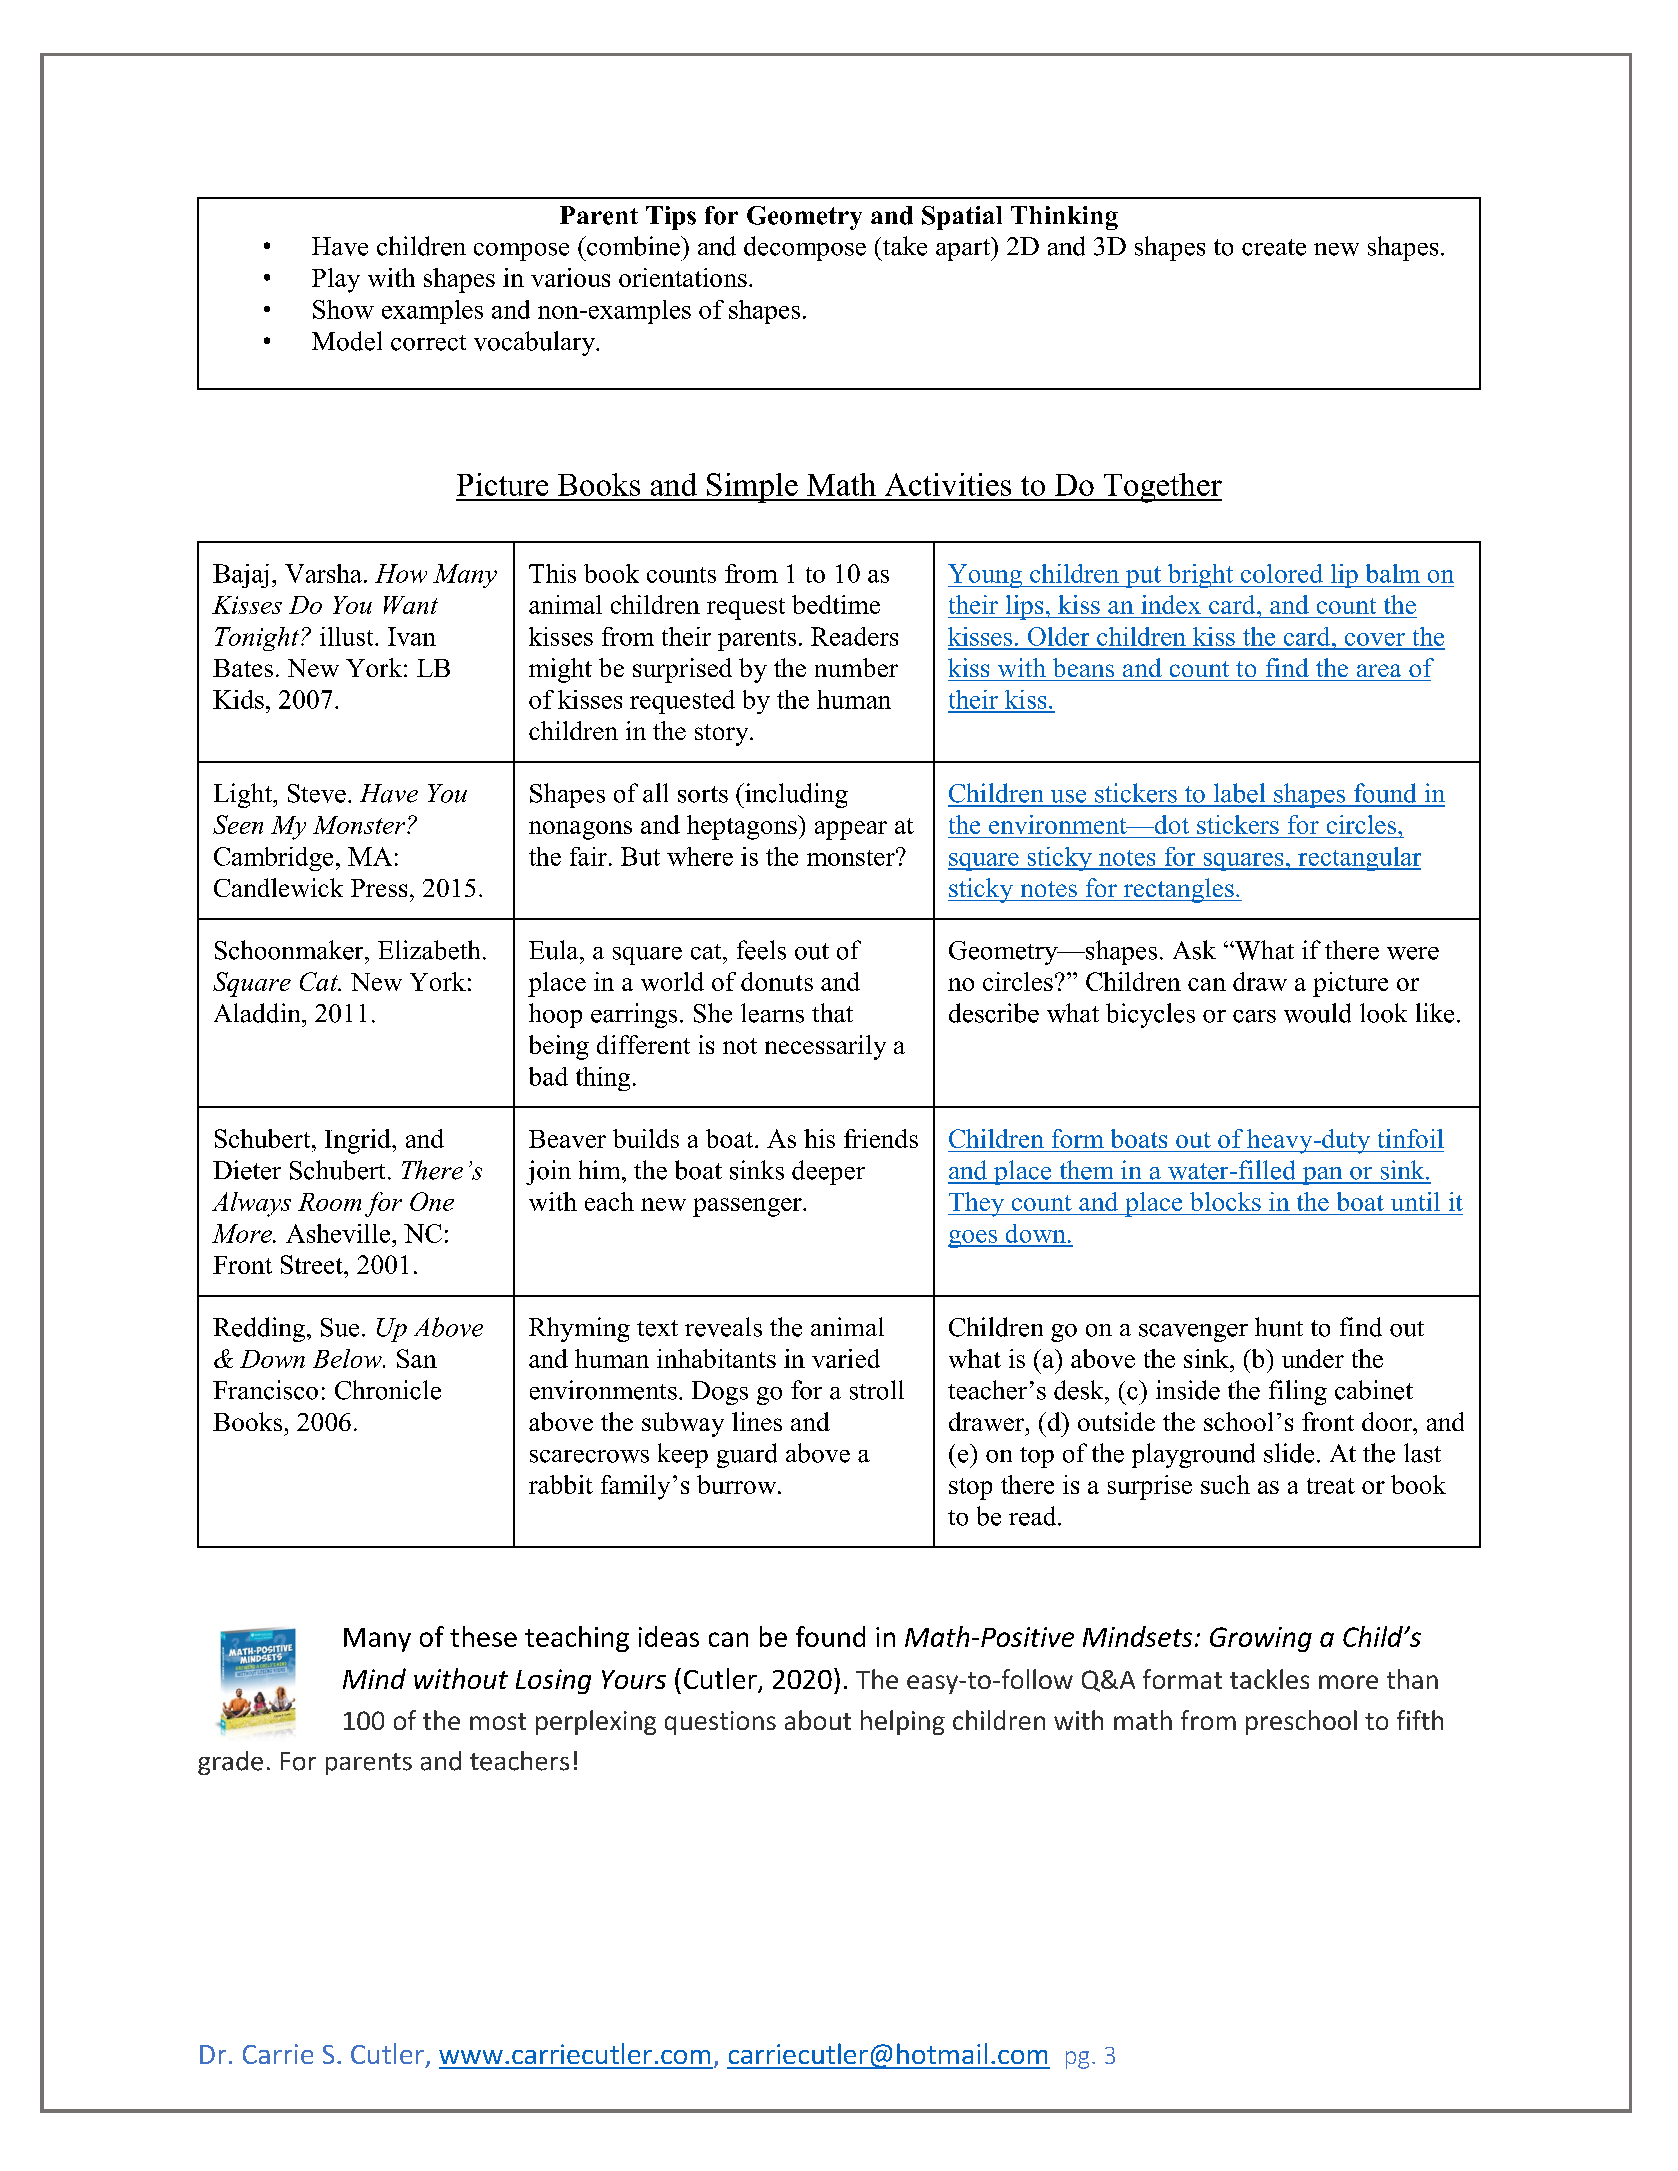  I want to click on Elizabeth, so click(429, 950).
